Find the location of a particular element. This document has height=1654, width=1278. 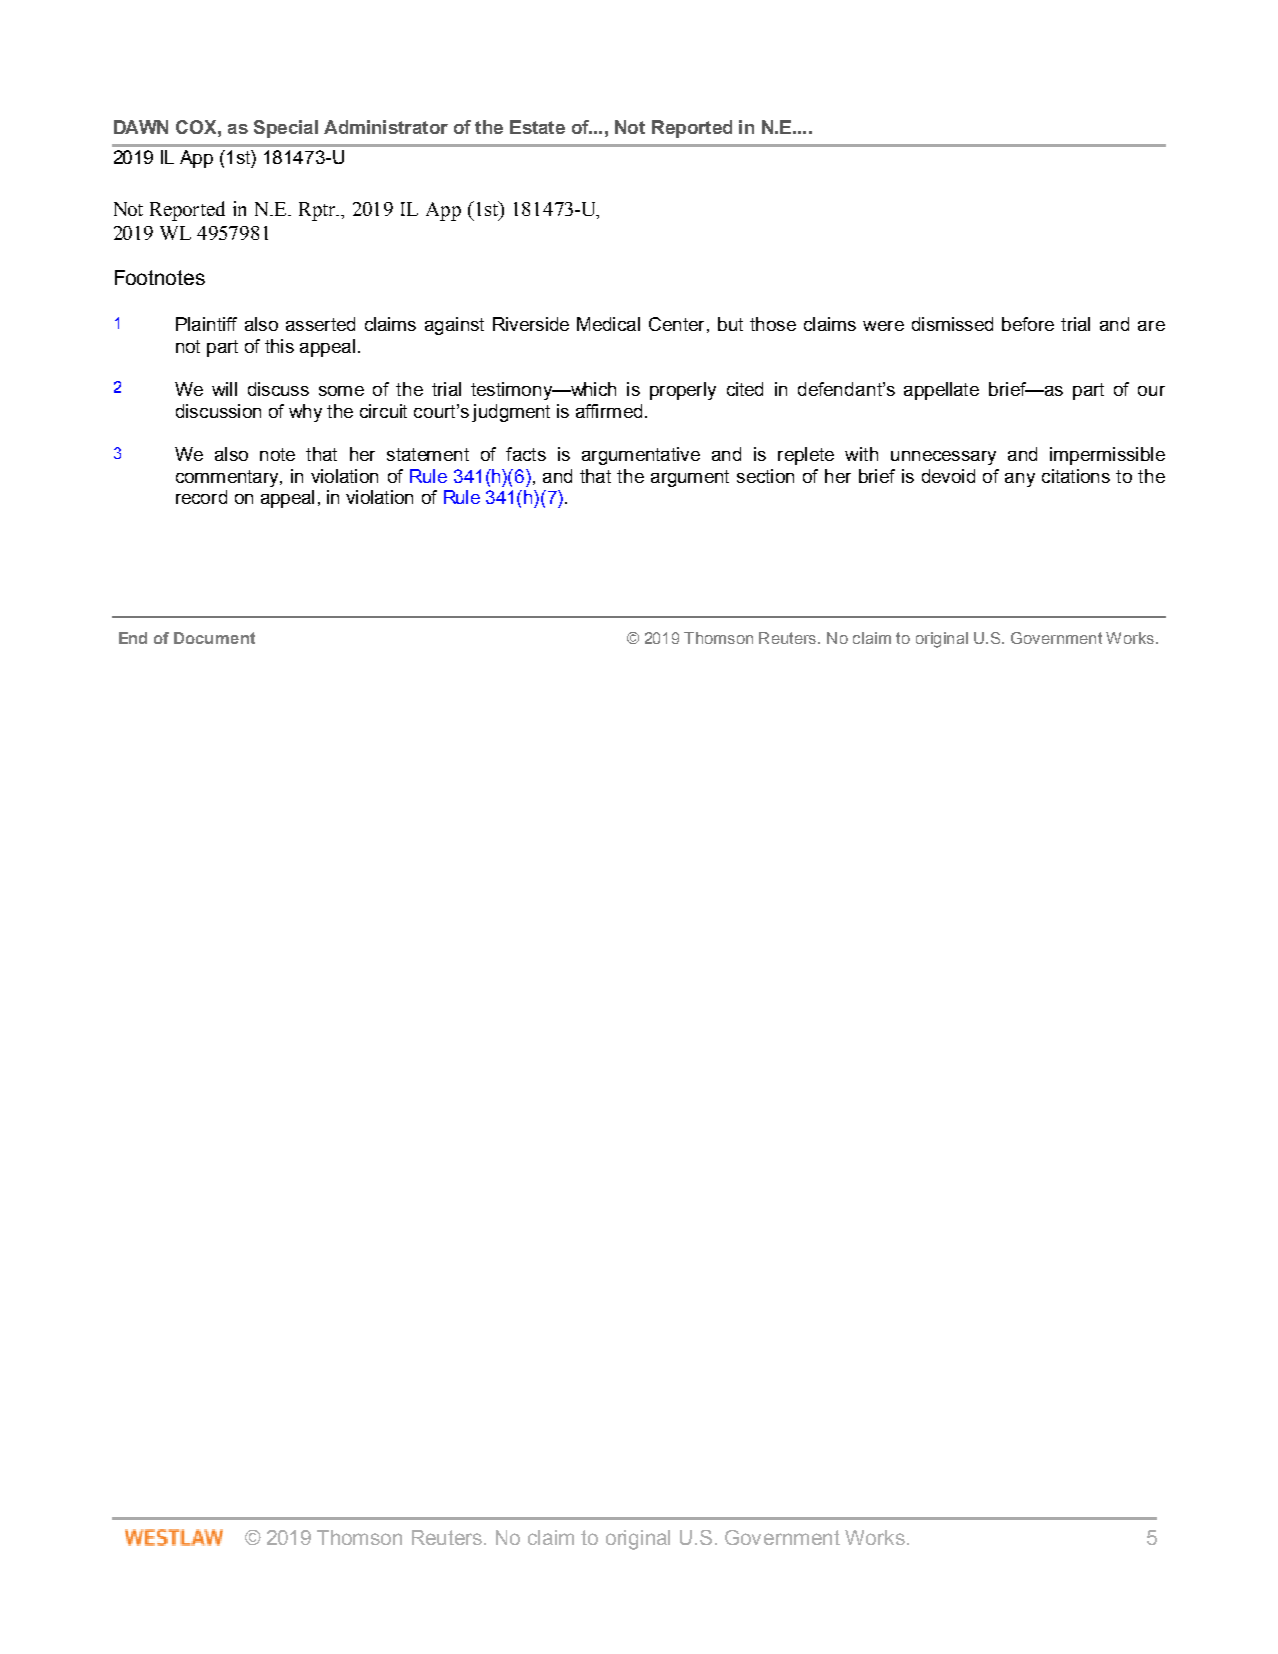

will is located at coordinates (224, 389).
